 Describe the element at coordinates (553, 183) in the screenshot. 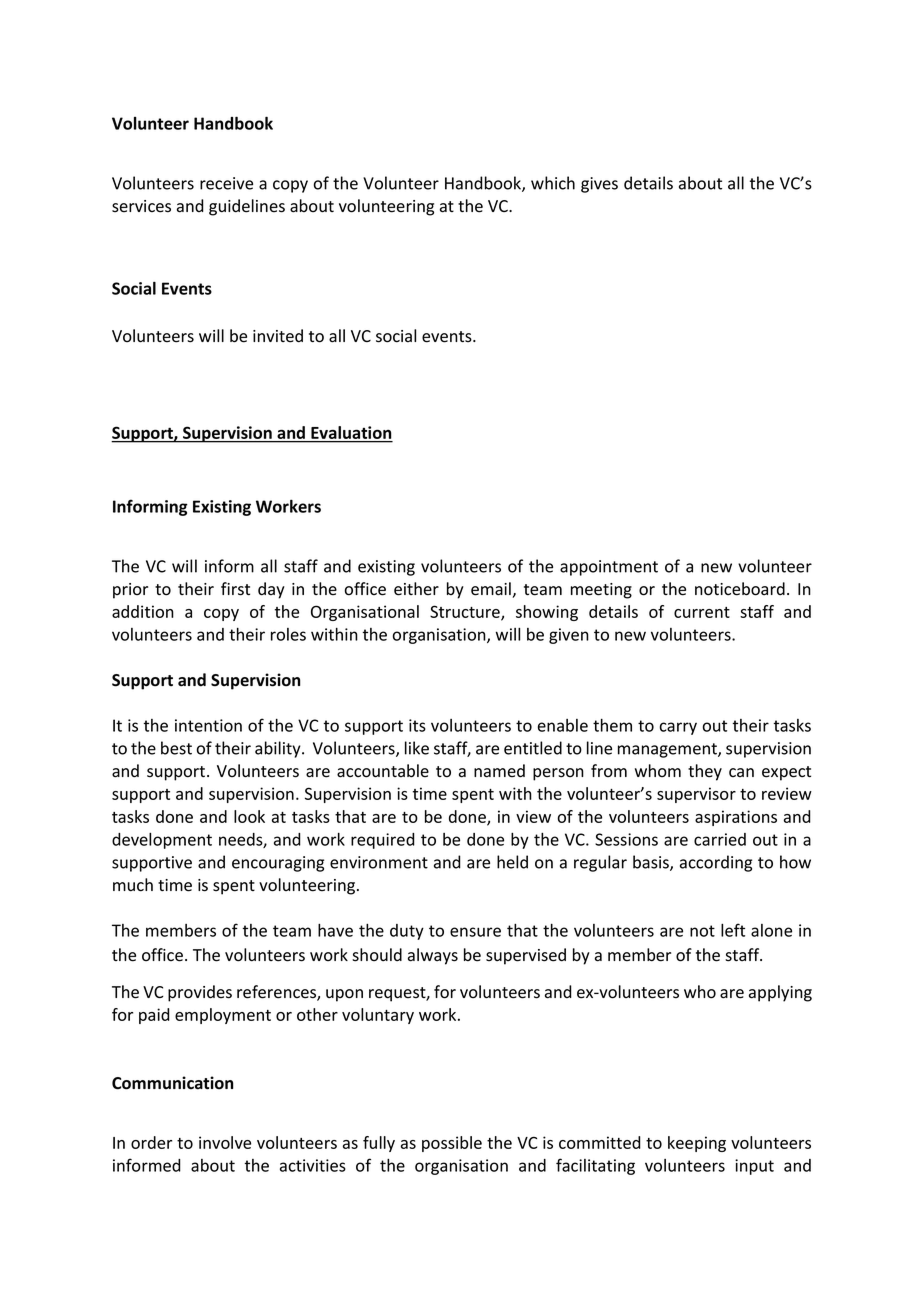

I see `which` at that location.
